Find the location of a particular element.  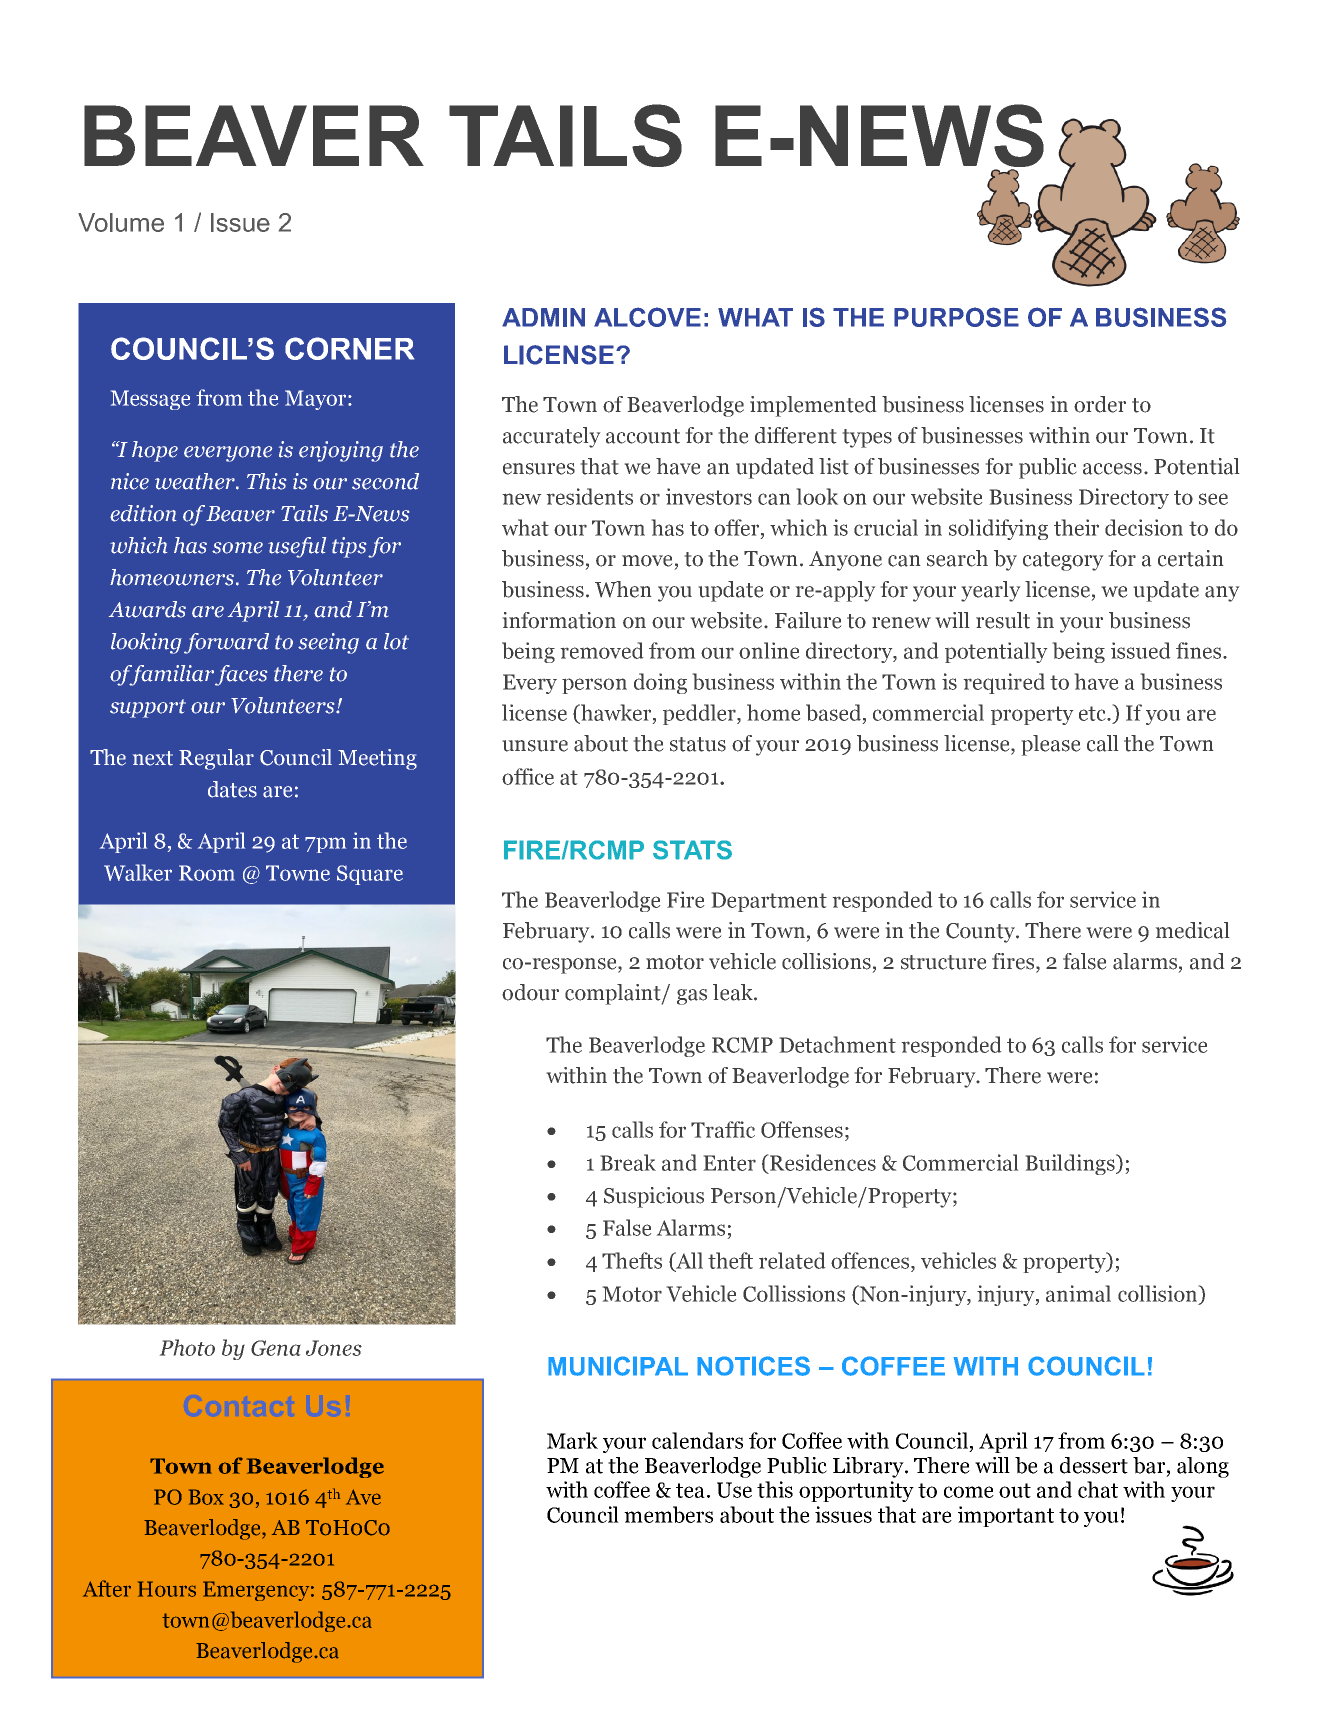

Volume is located at coordinates (121, 222).
